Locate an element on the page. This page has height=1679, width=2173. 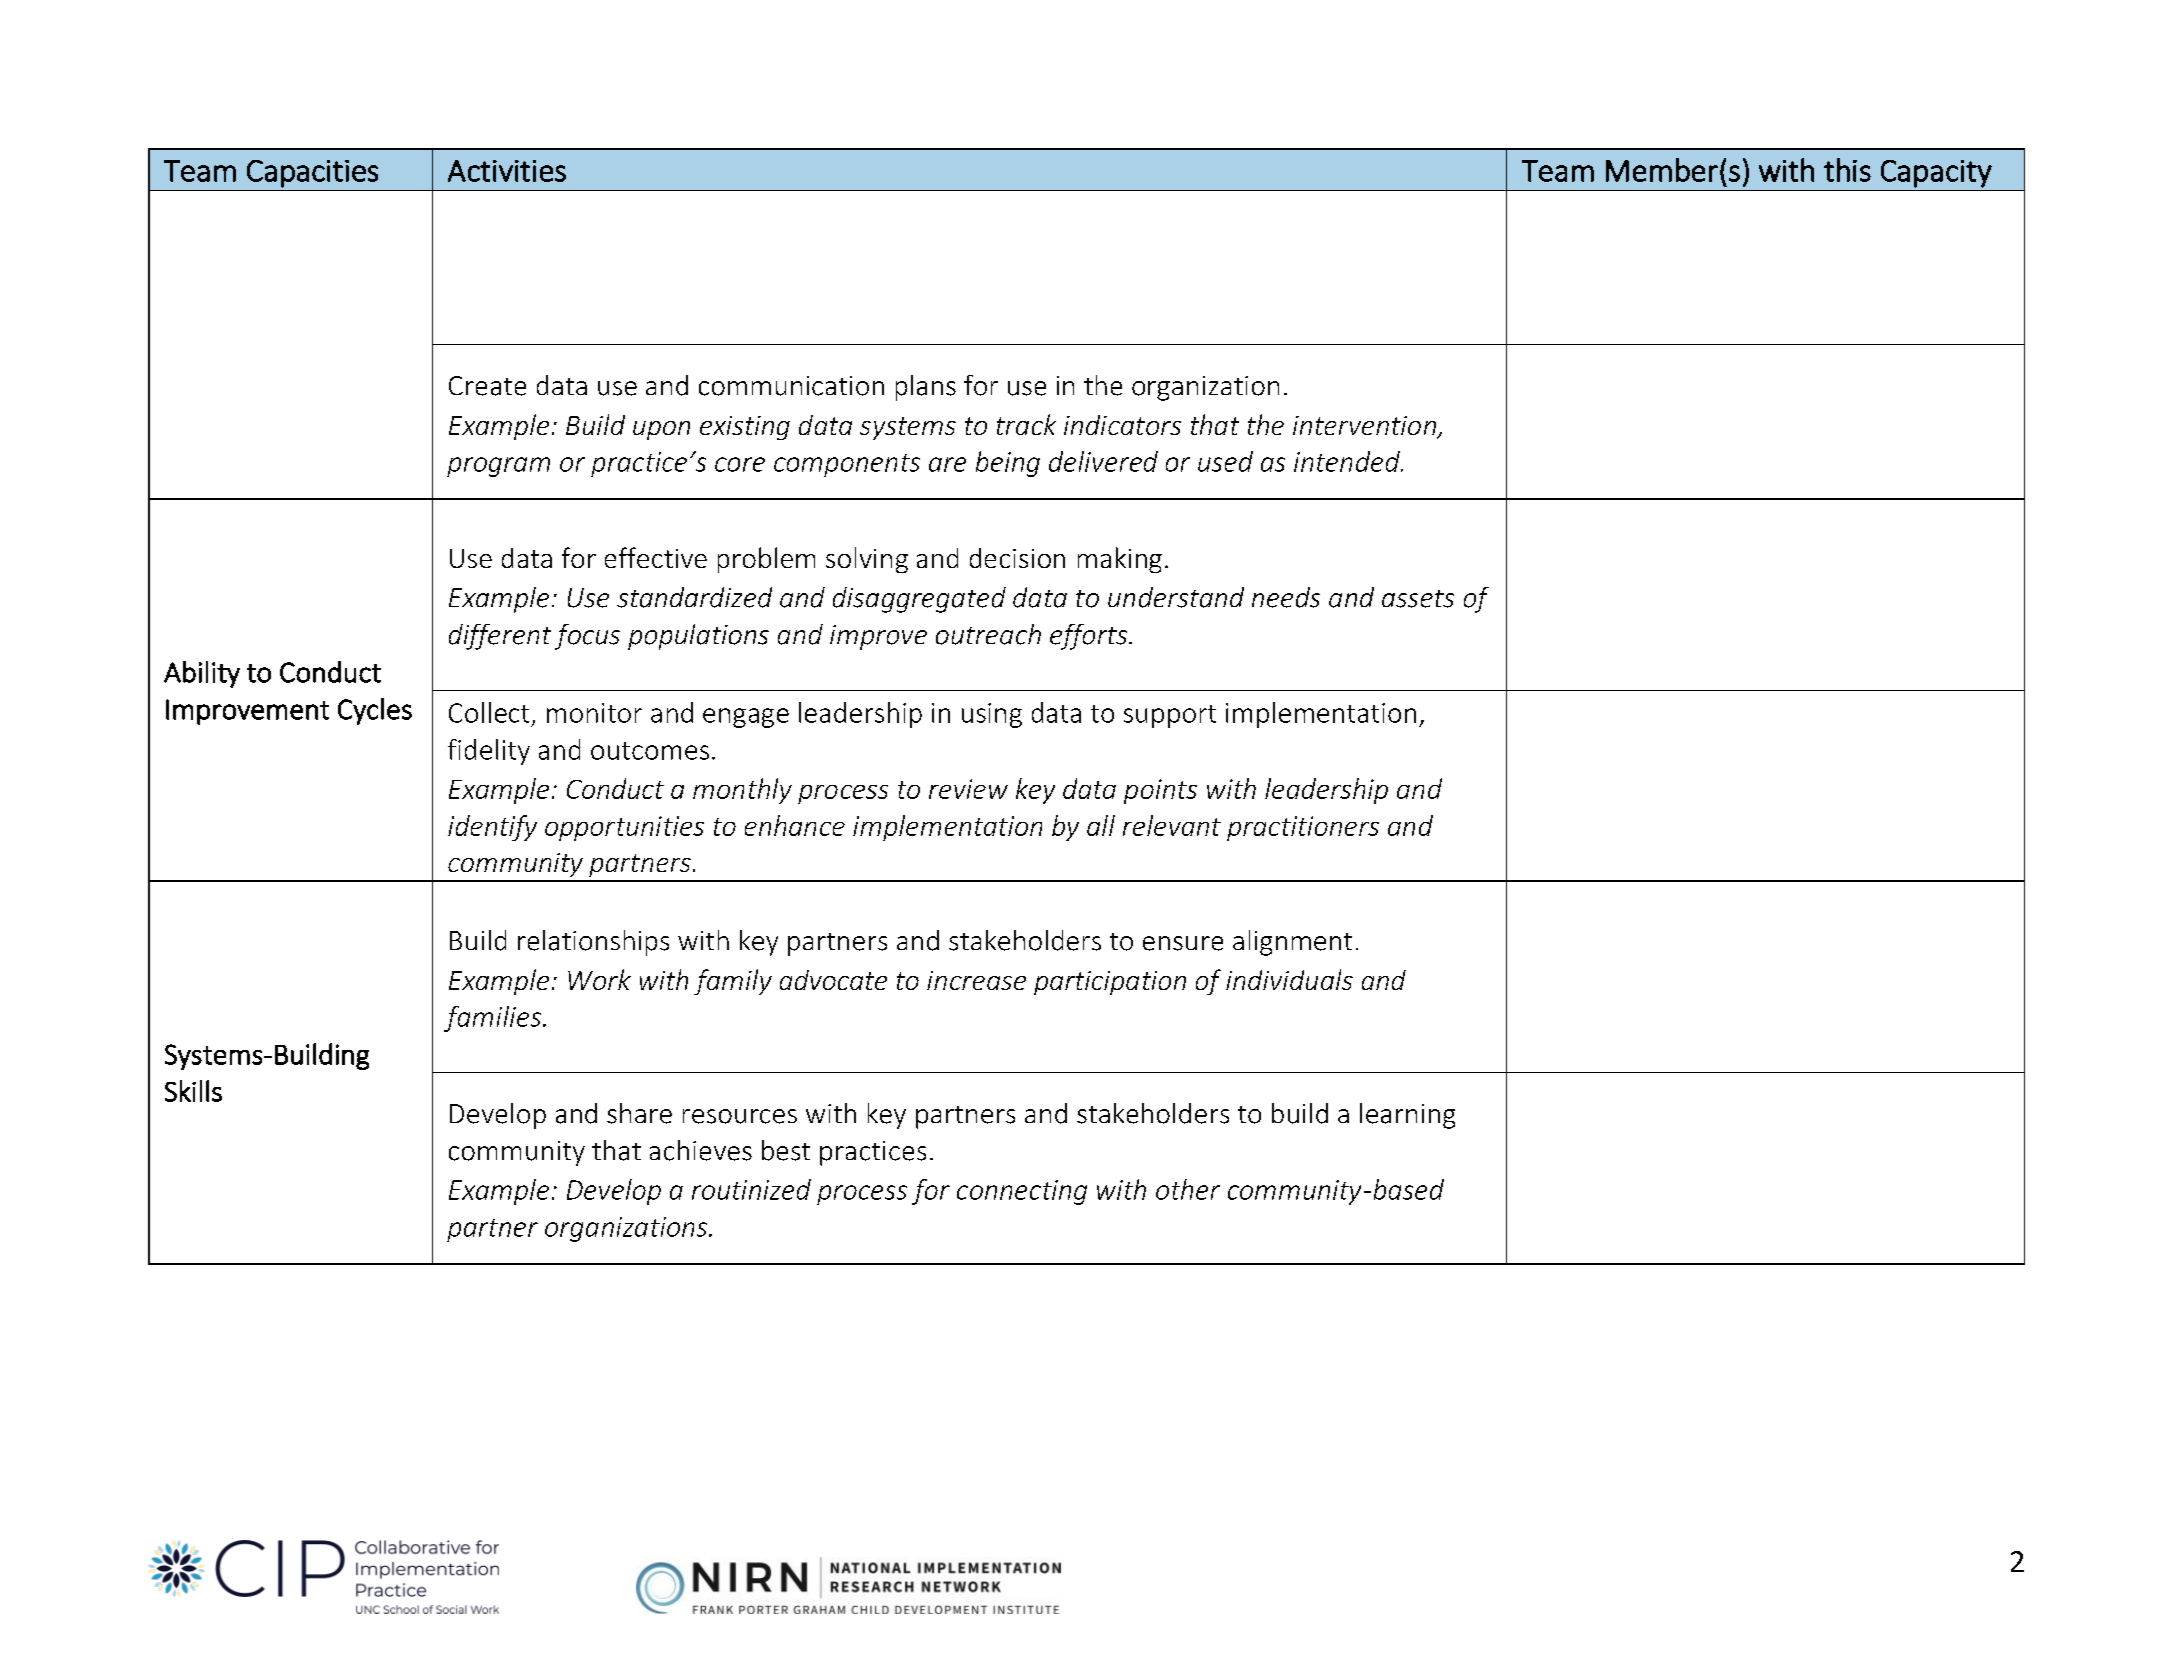
all is located at coordinates (1101, 825).
